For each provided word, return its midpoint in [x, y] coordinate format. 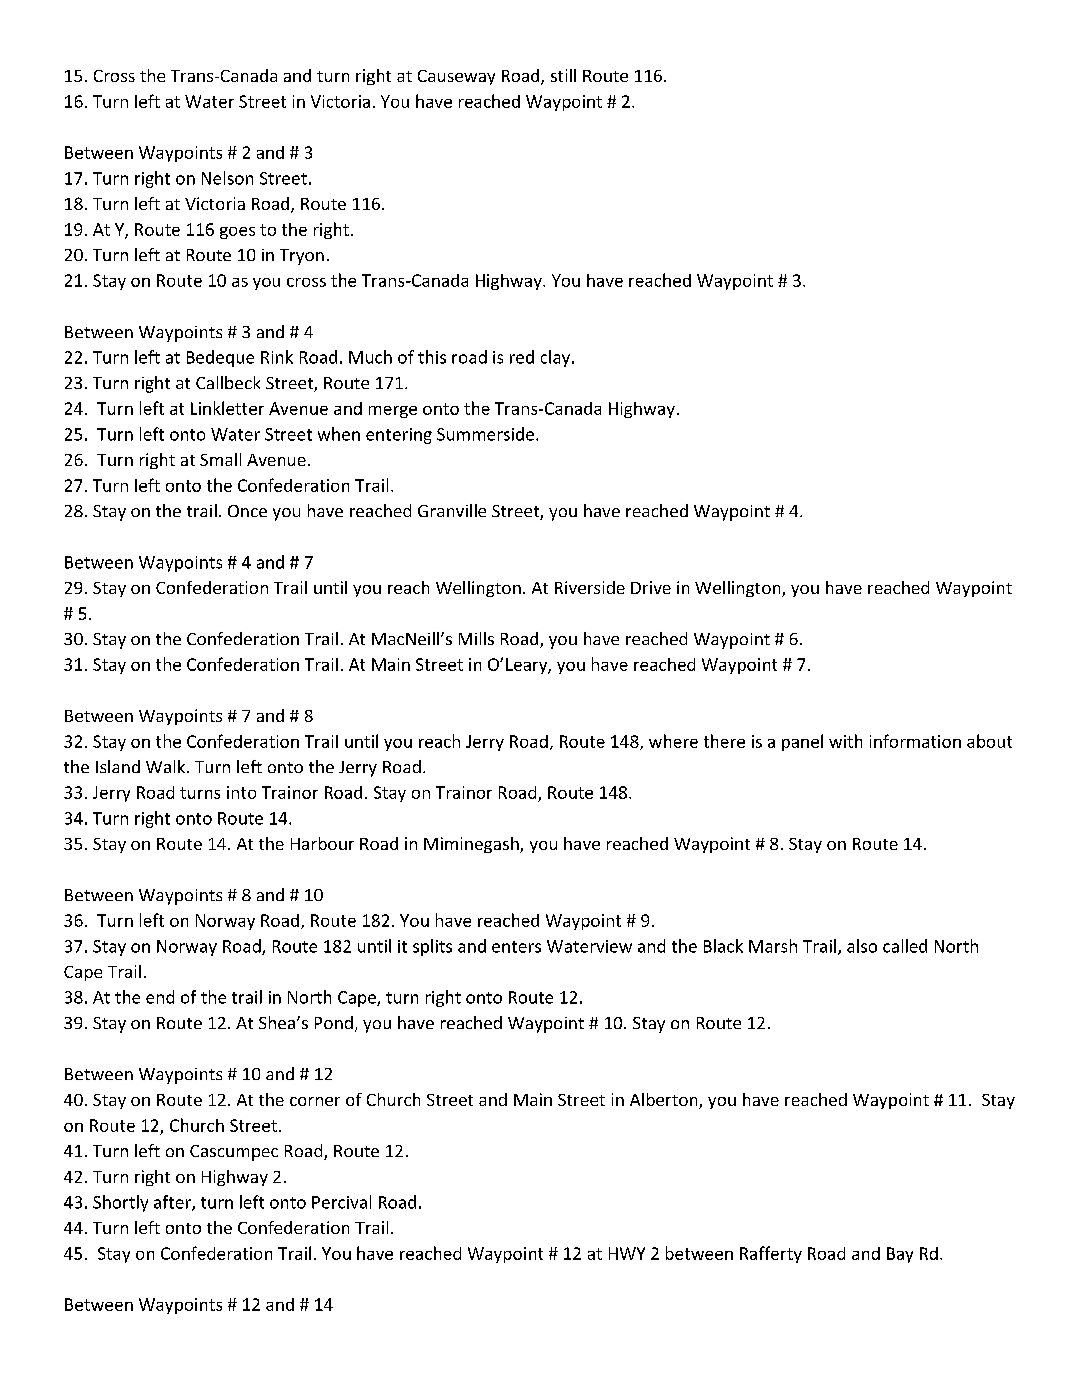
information [915, 741]
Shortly [120, 1203]
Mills [476, 638]
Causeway [456, 77]
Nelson [227, 178]
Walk [167, 766]
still [563, 75]
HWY [627, 1253]
